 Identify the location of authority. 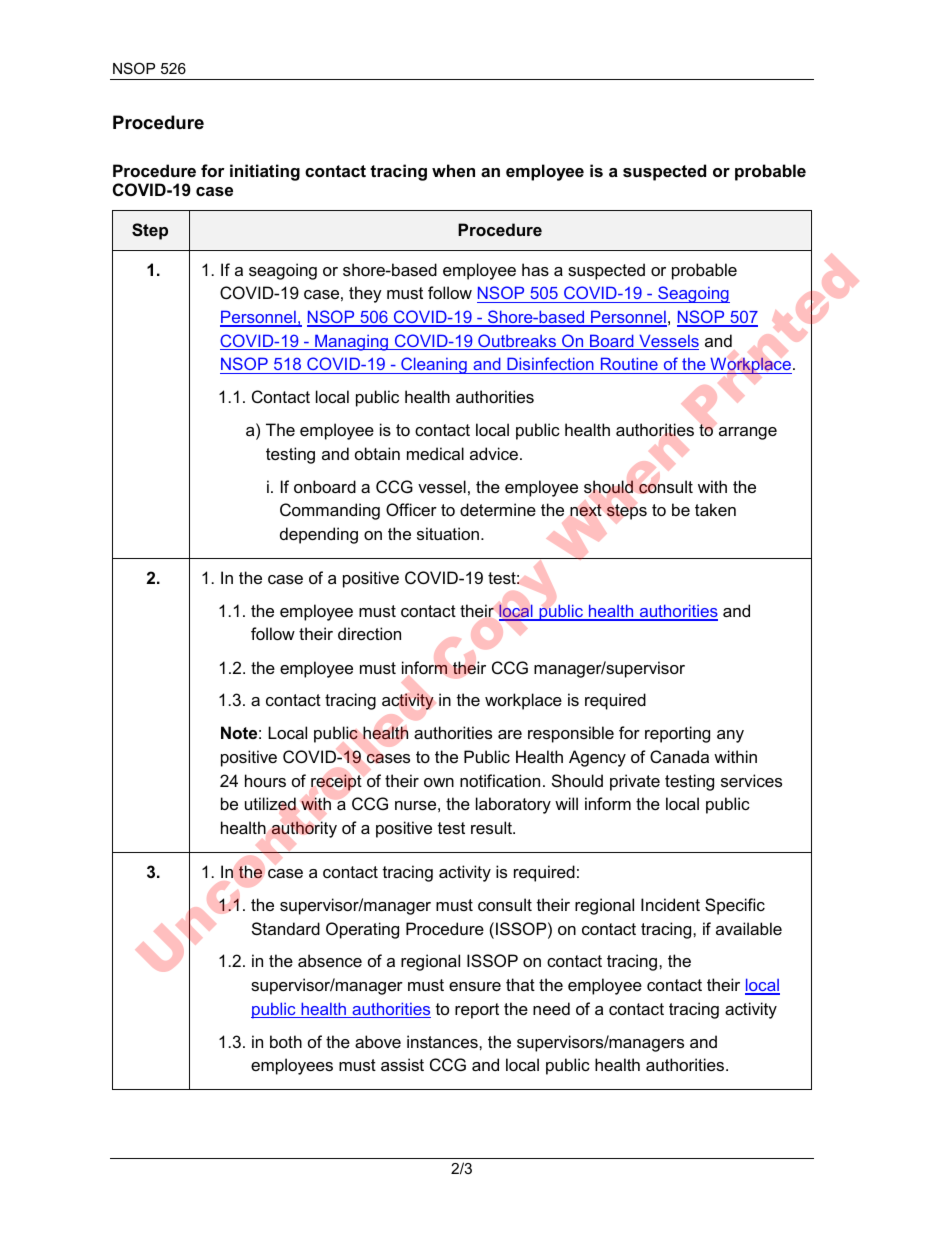
(304, 829).
